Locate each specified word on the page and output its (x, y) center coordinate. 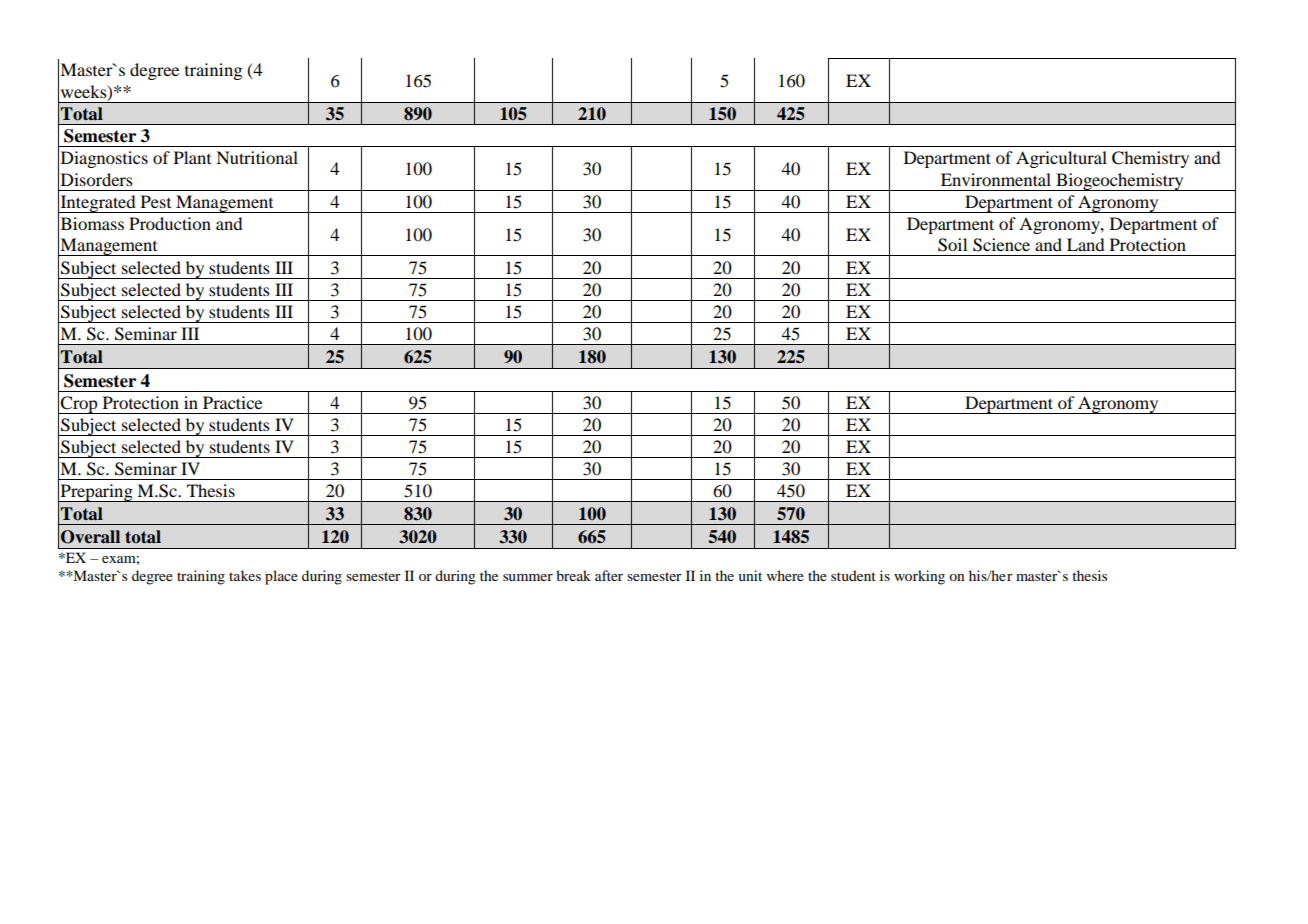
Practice (232, 402)
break (573, 575)
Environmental (996, 179)
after (609, 575)
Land (1086, 244)
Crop (79, 405)
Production (170, 223)
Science (1001, 245)
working (919, 577)
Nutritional (257, 157)
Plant (192, 157)
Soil (952, 245)
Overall (90, 537)
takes (245, 575)
